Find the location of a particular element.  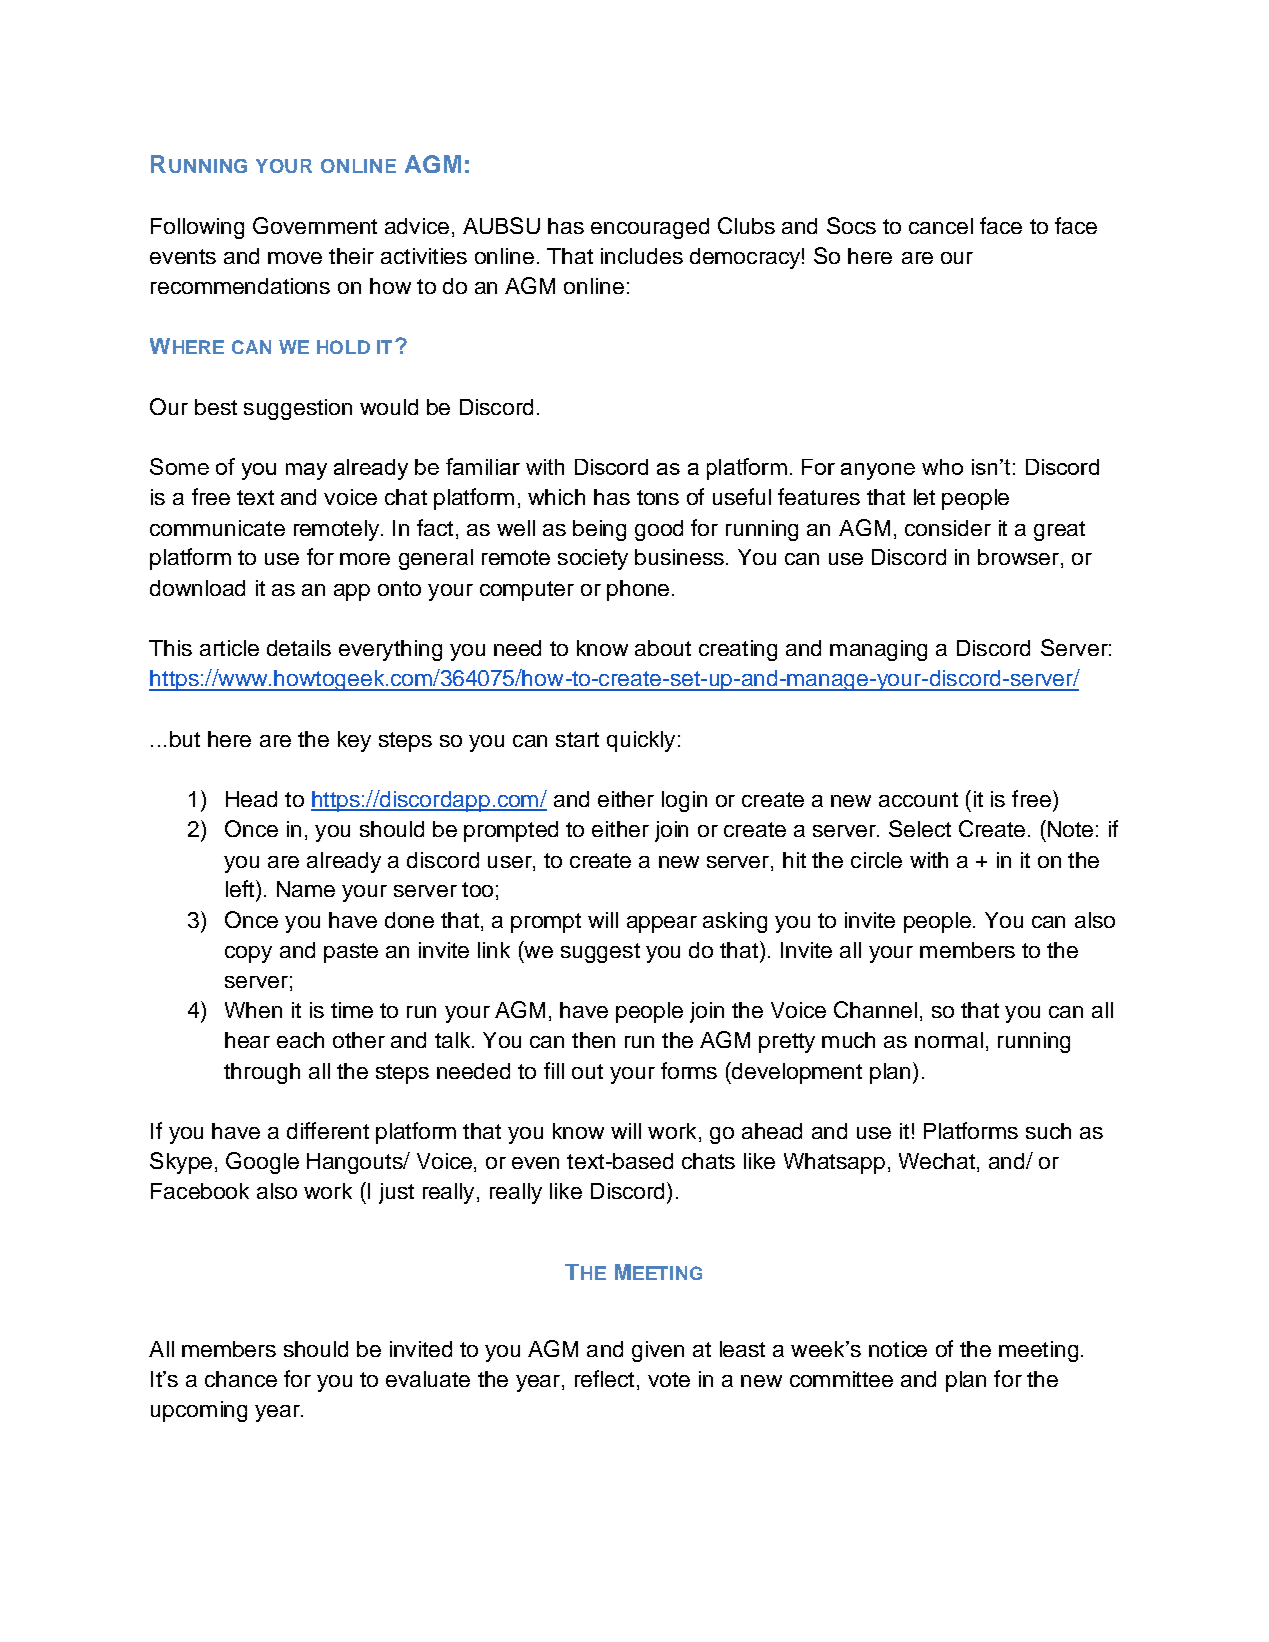

Select is located at coordinates (920, 828).
